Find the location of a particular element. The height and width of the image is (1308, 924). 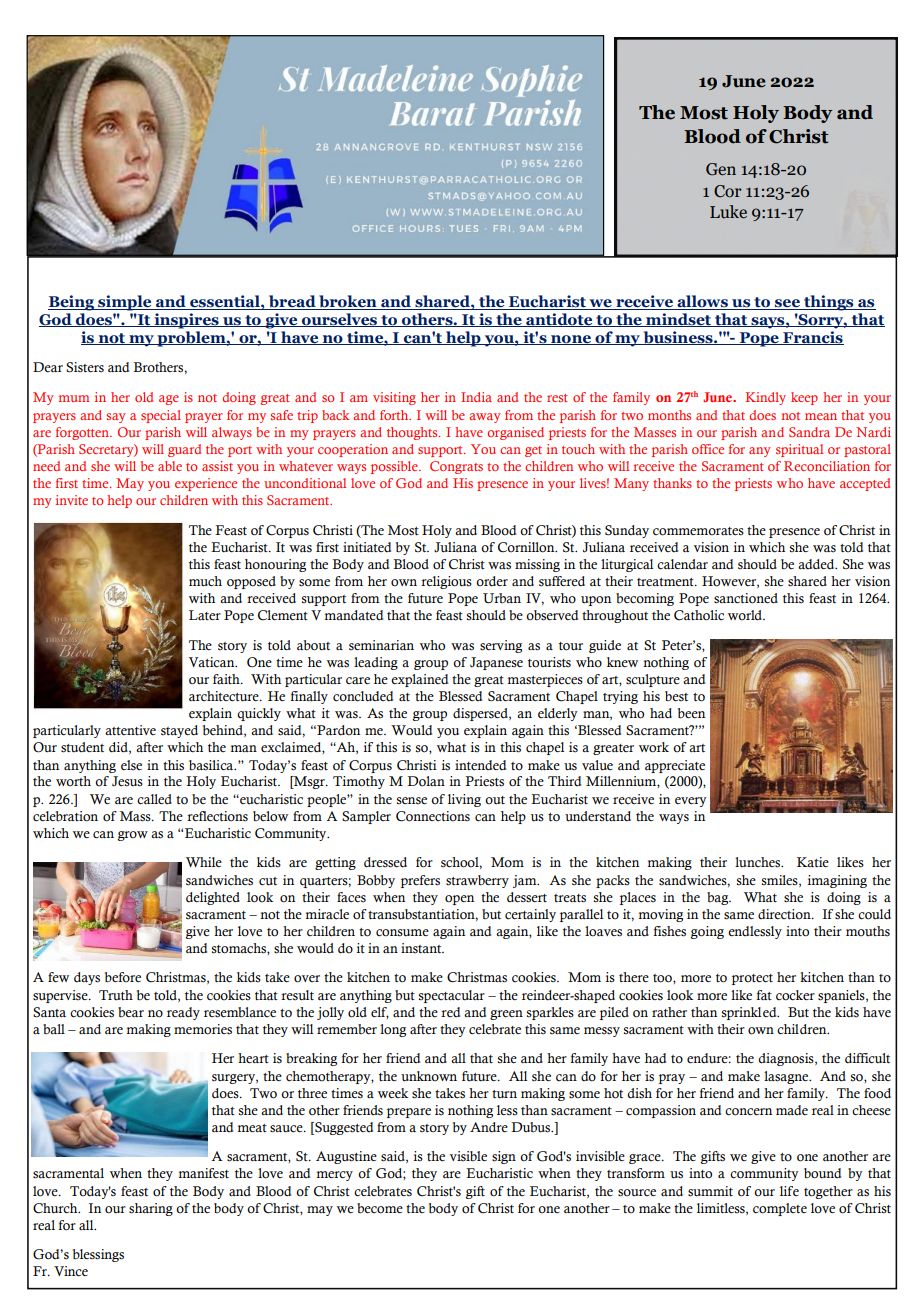

broken is located at coordinates (348, 302).
